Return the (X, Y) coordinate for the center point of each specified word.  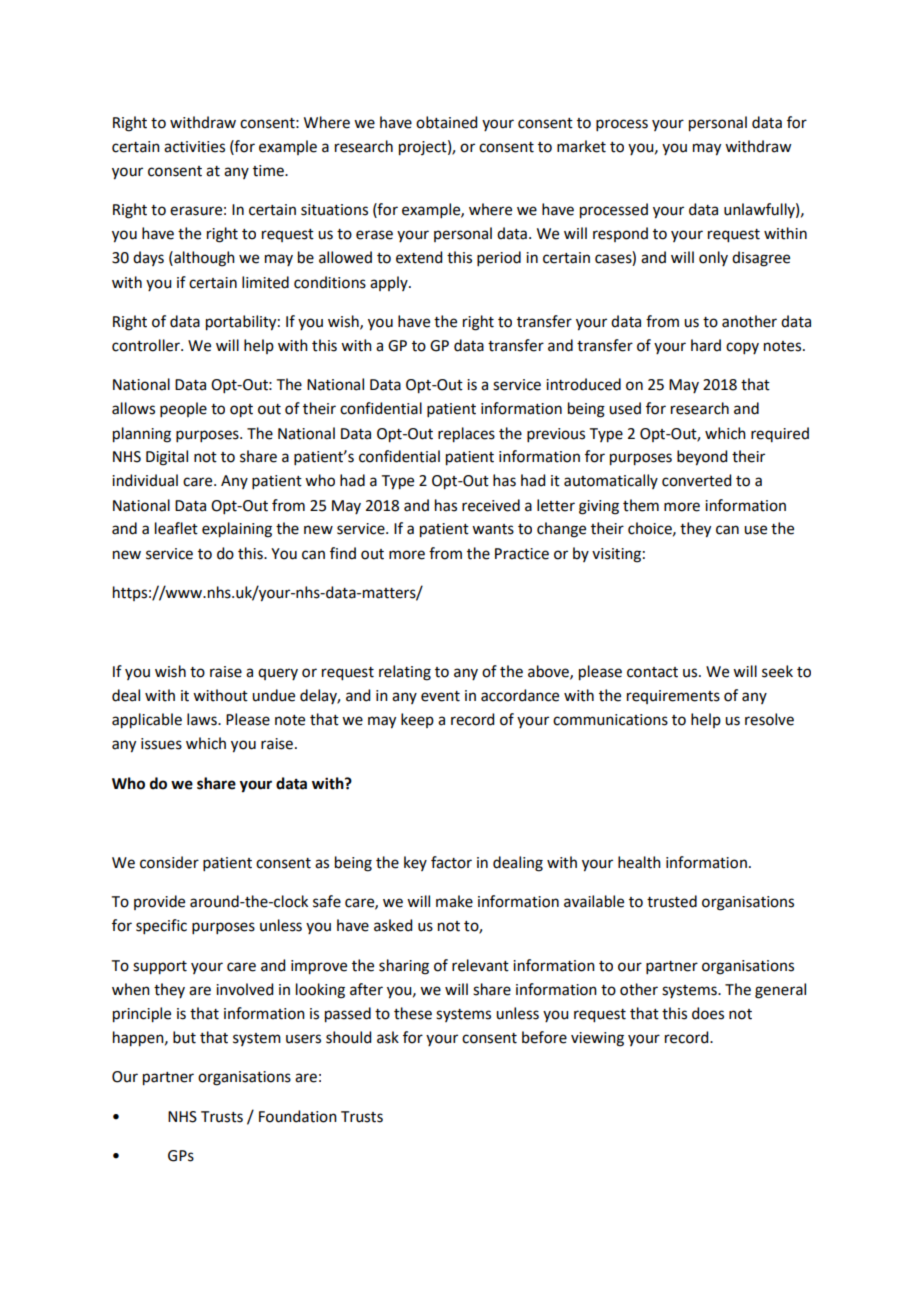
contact (652, 672)
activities (194, 147)
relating (405, 673)
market (581, 146)
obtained (446, 122)
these (413, 1013)
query (278, 674)
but (184, 1037)
